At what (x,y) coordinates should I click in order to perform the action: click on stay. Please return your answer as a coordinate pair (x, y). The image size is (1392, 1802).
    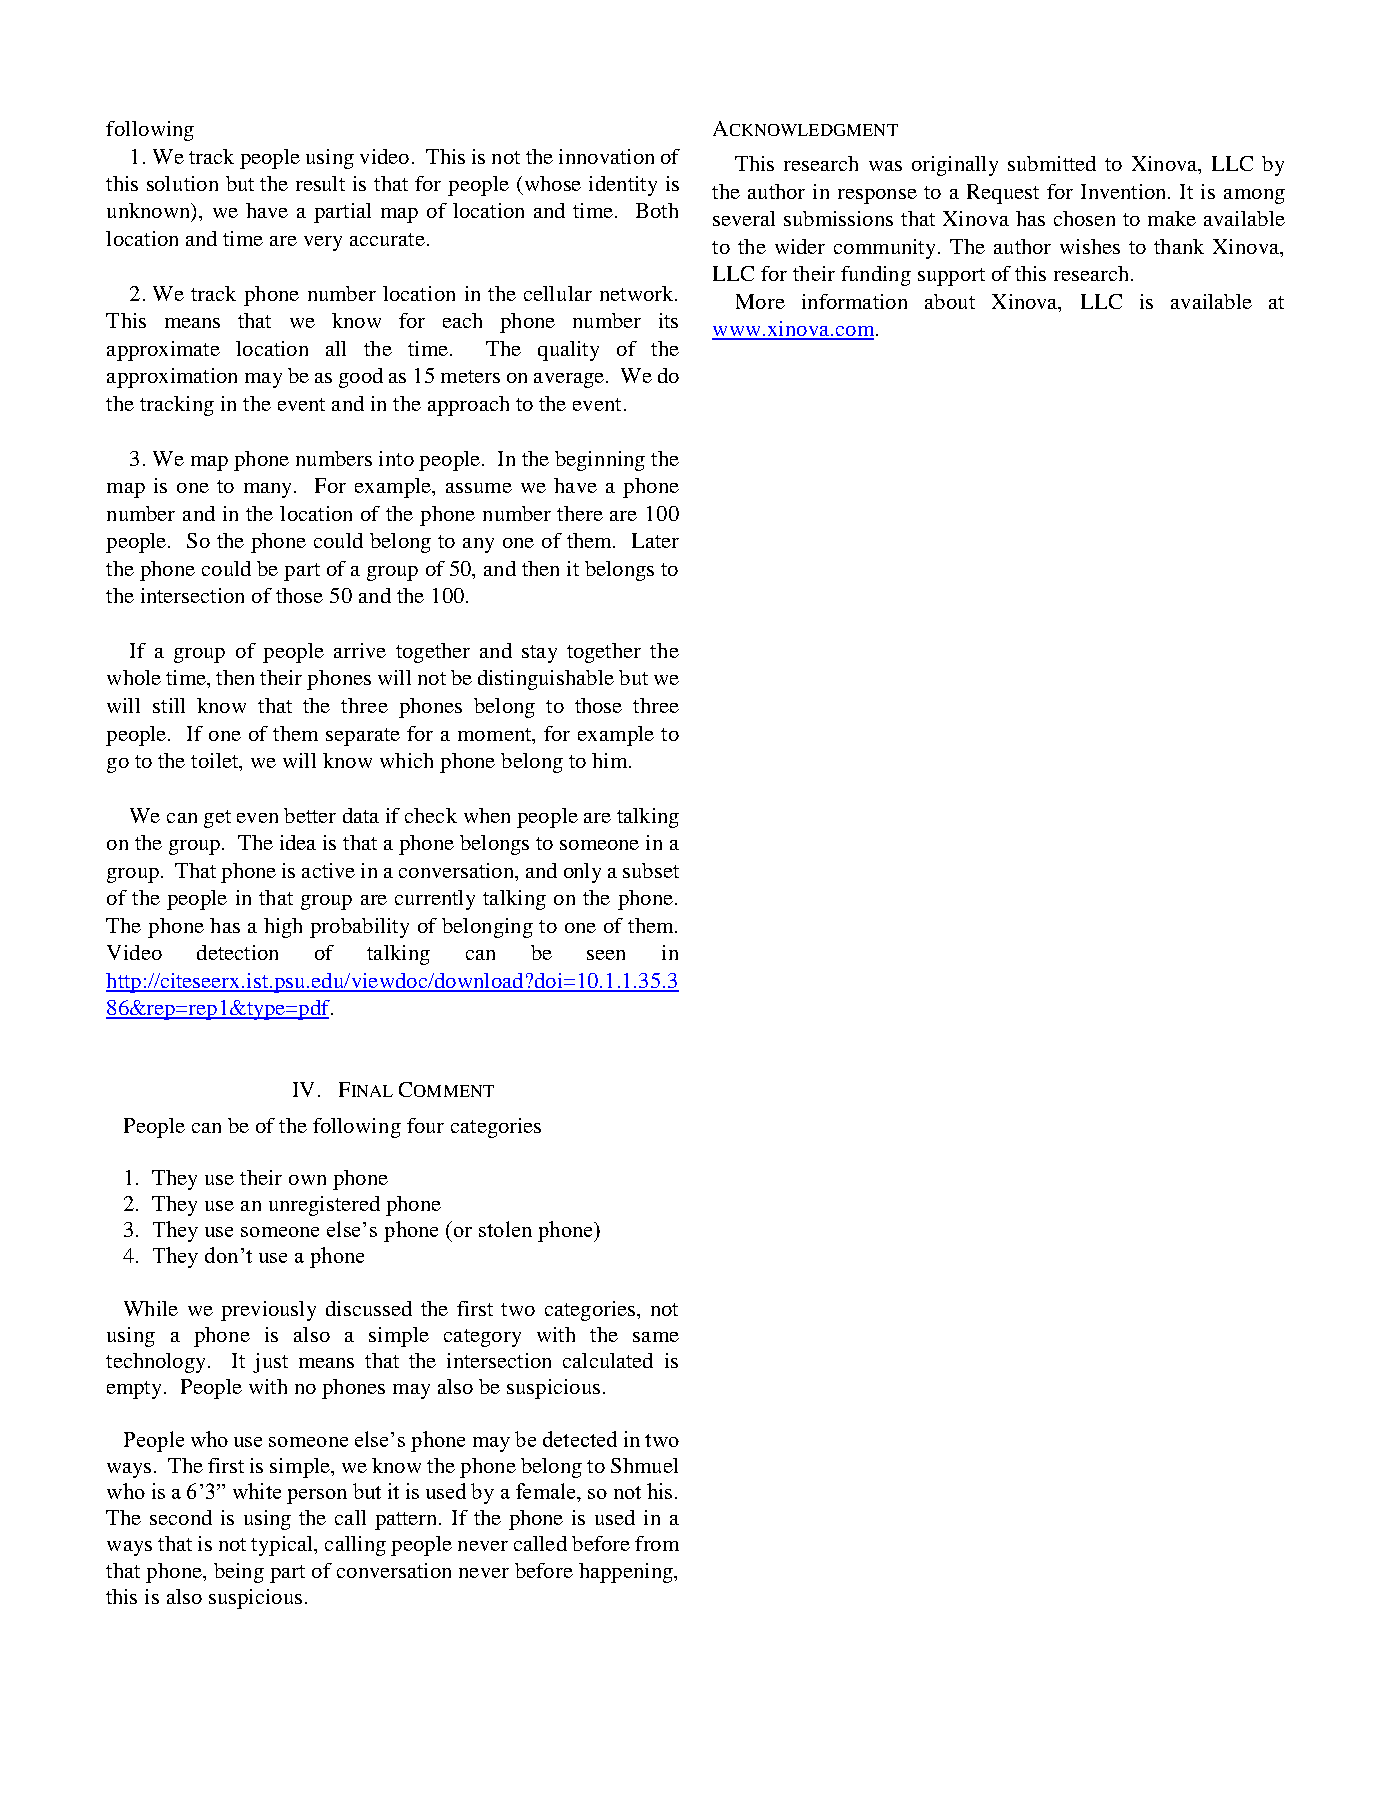
    Looking at the image, I should click on (539, 654).
